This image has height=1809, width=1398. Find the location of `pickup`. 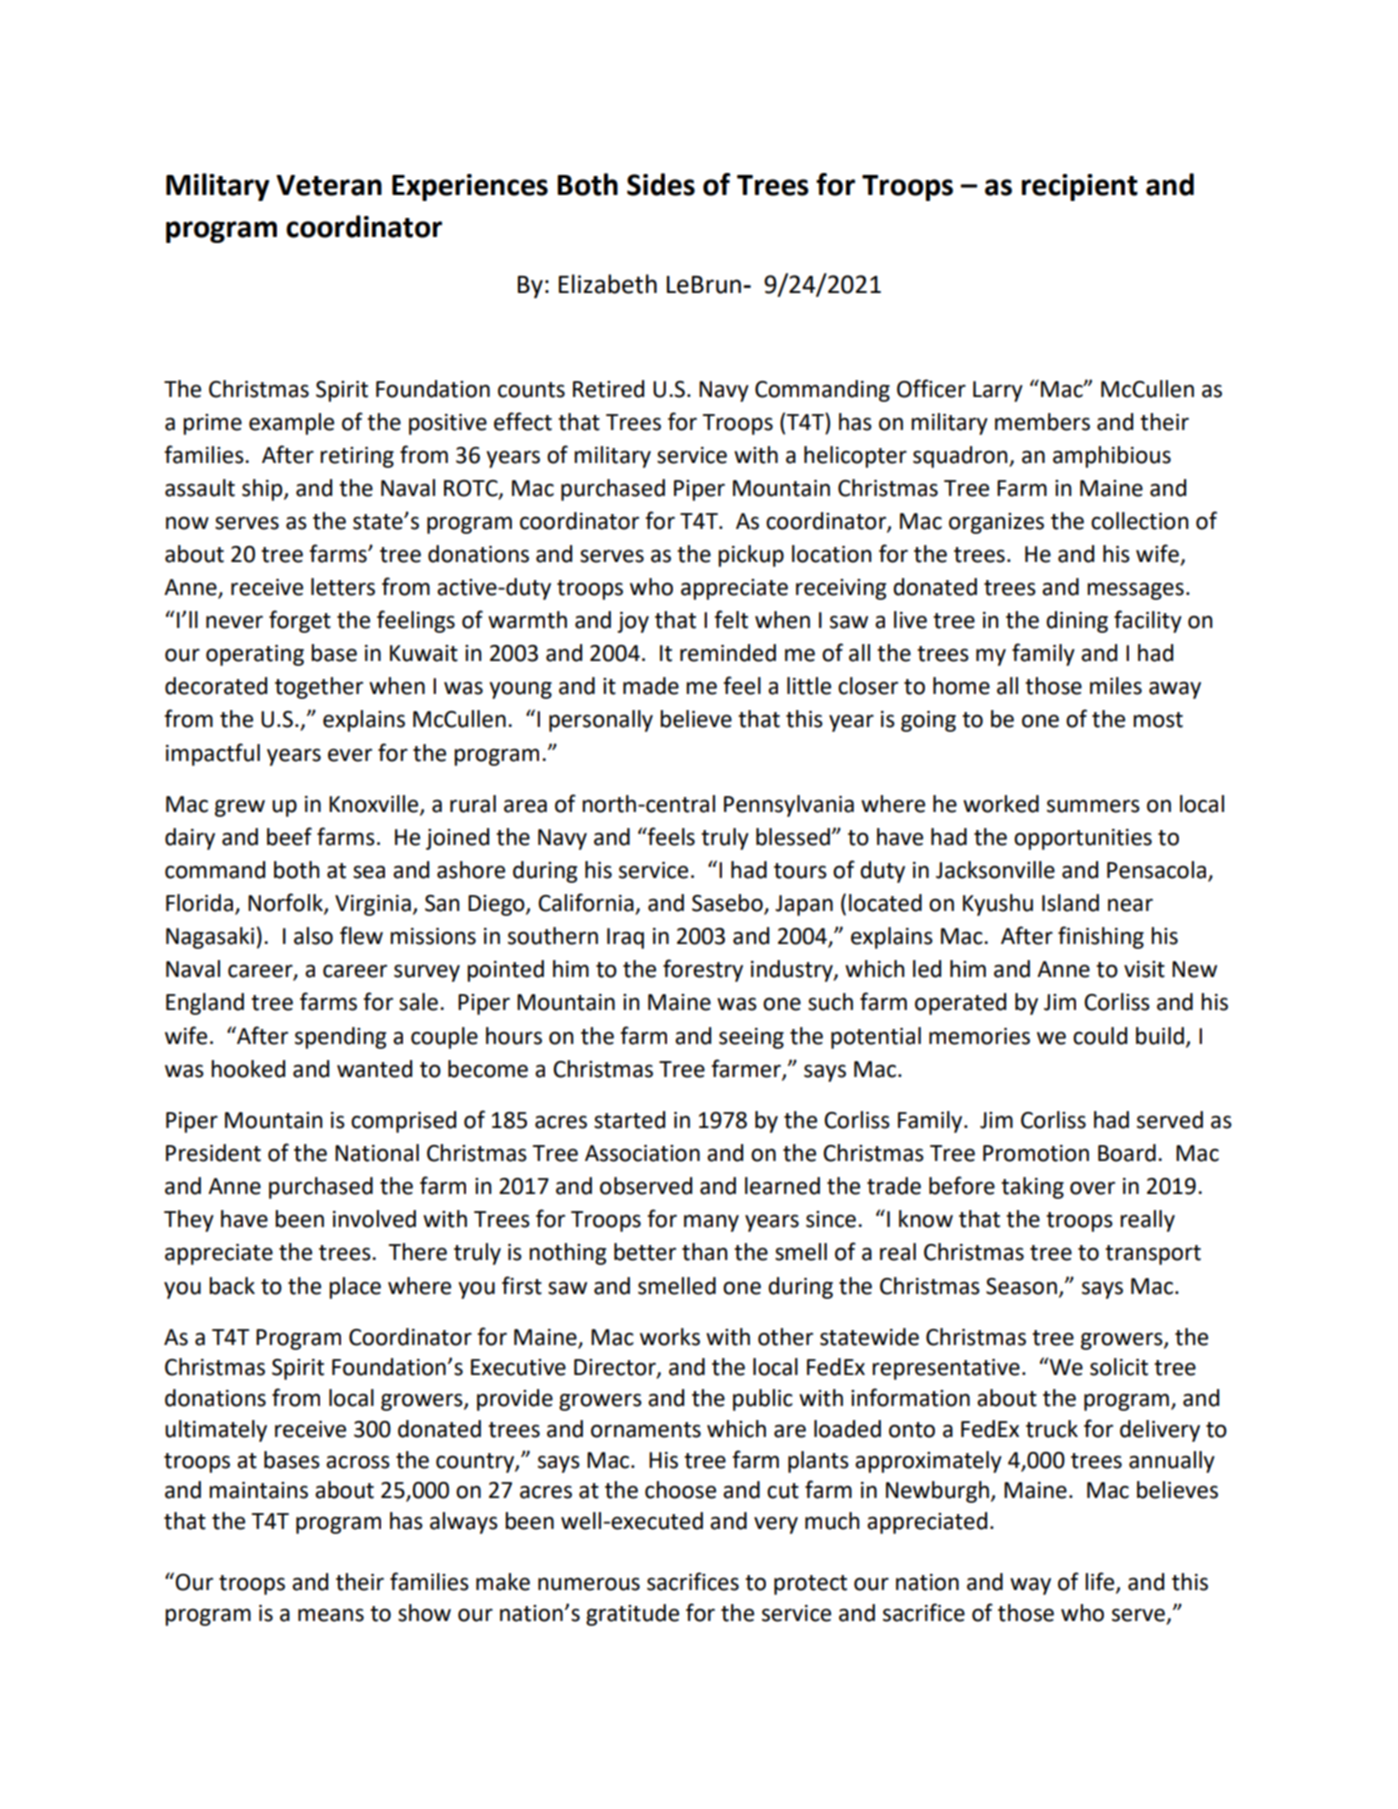

pickup is located at coordinates (751, 556).
